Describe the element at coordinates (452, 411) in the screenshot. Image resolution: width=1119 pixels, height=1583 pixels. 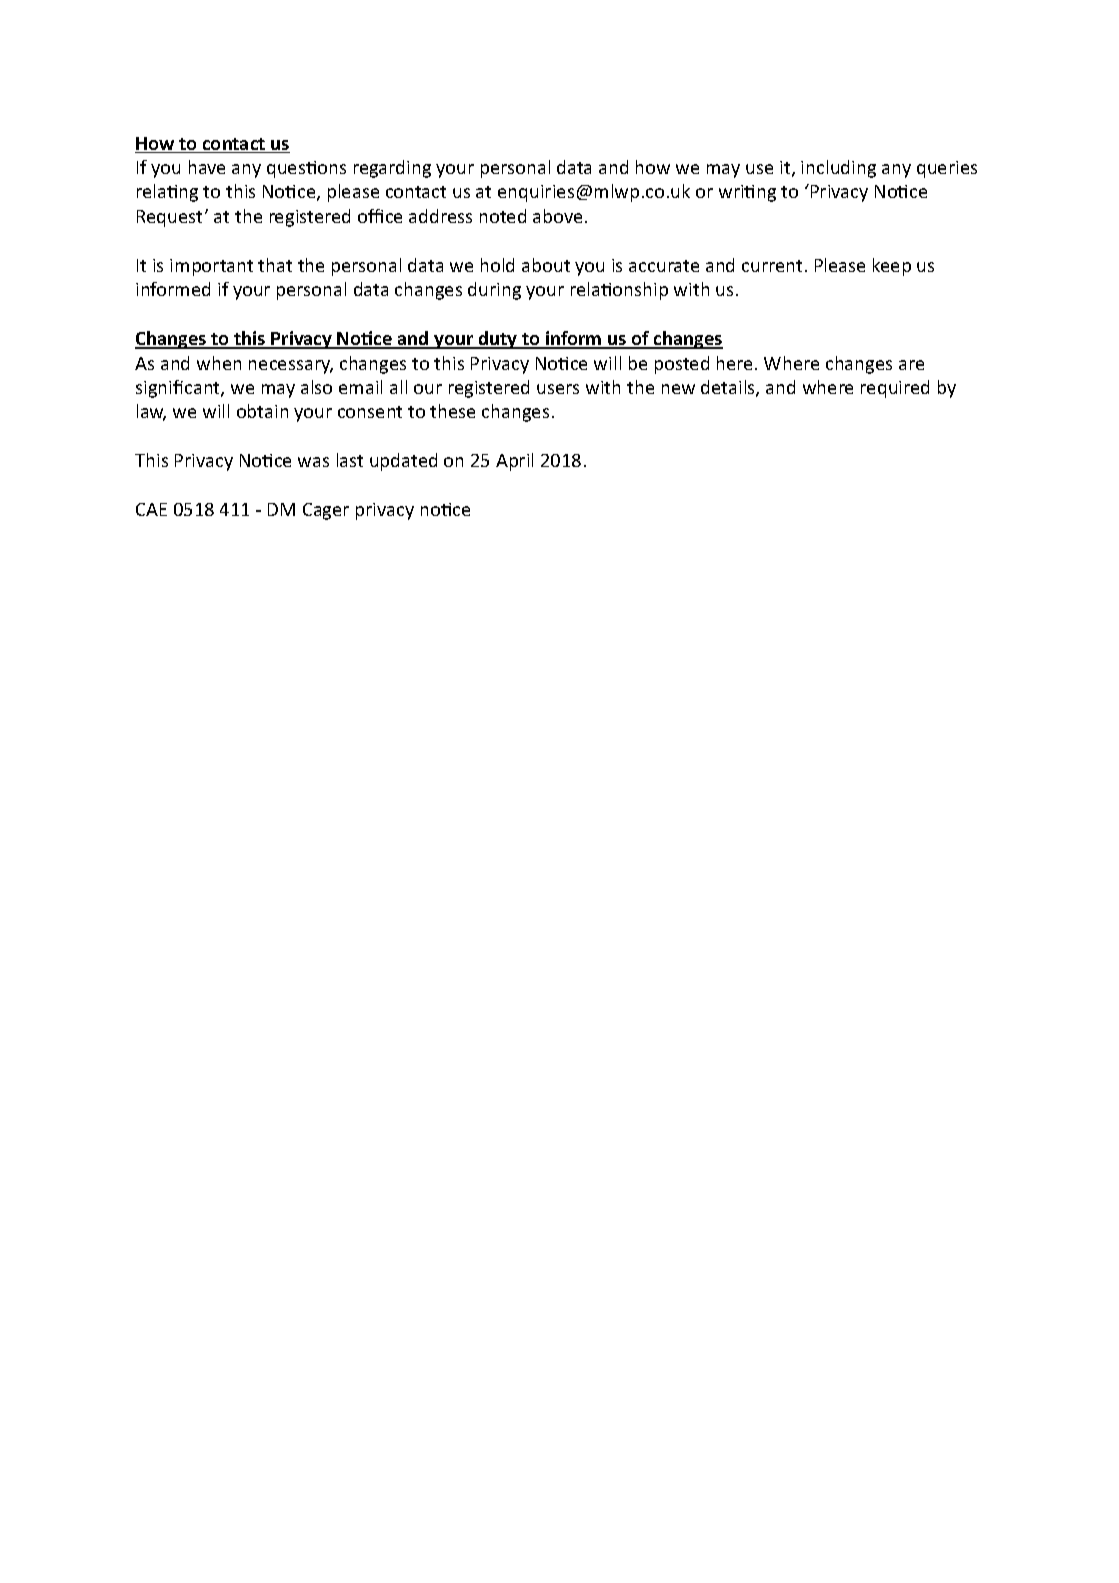
I see `these` at that location.
